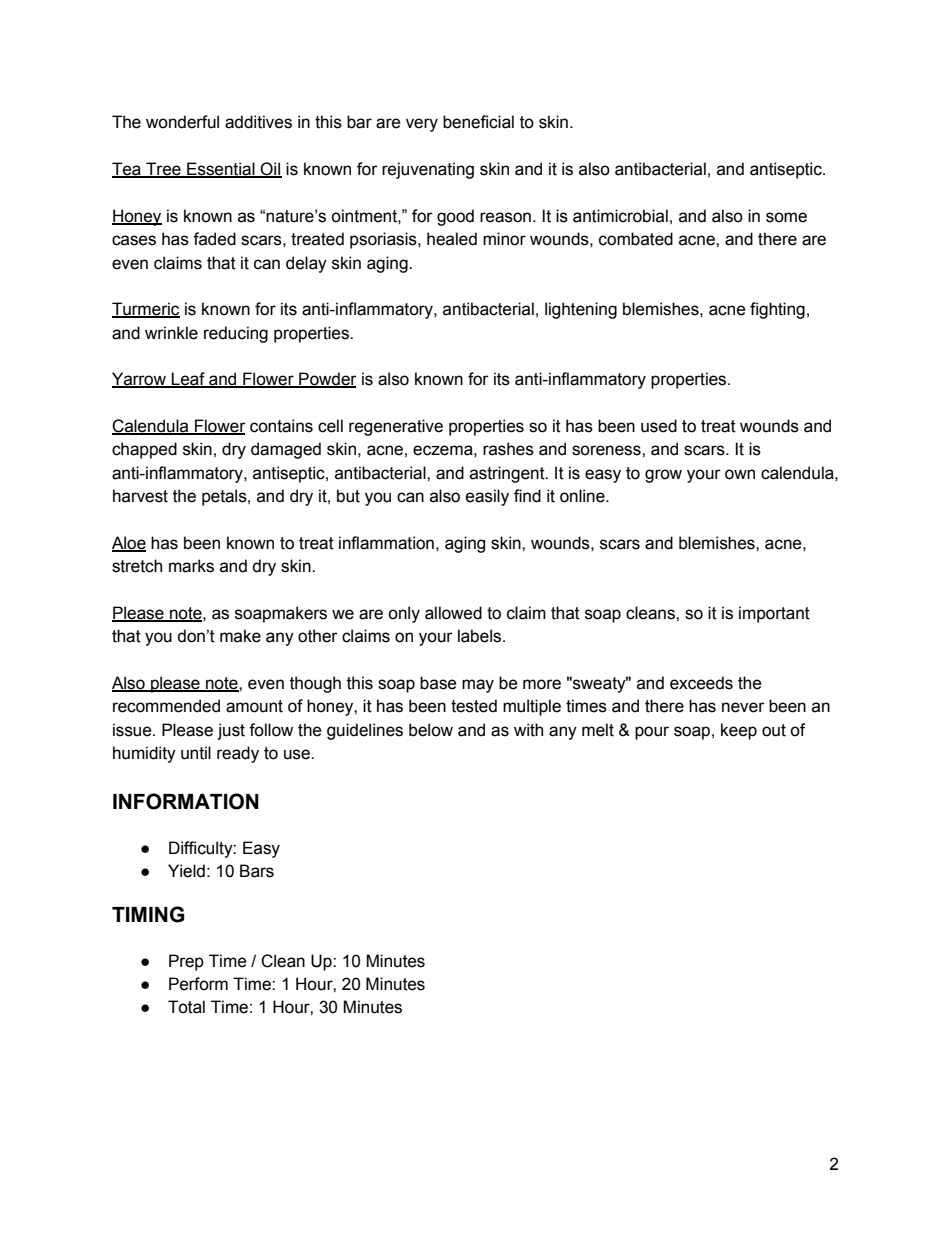 The height and width of the screenshot is (1233, 952). I want to click on keep, so click(739, 731).
